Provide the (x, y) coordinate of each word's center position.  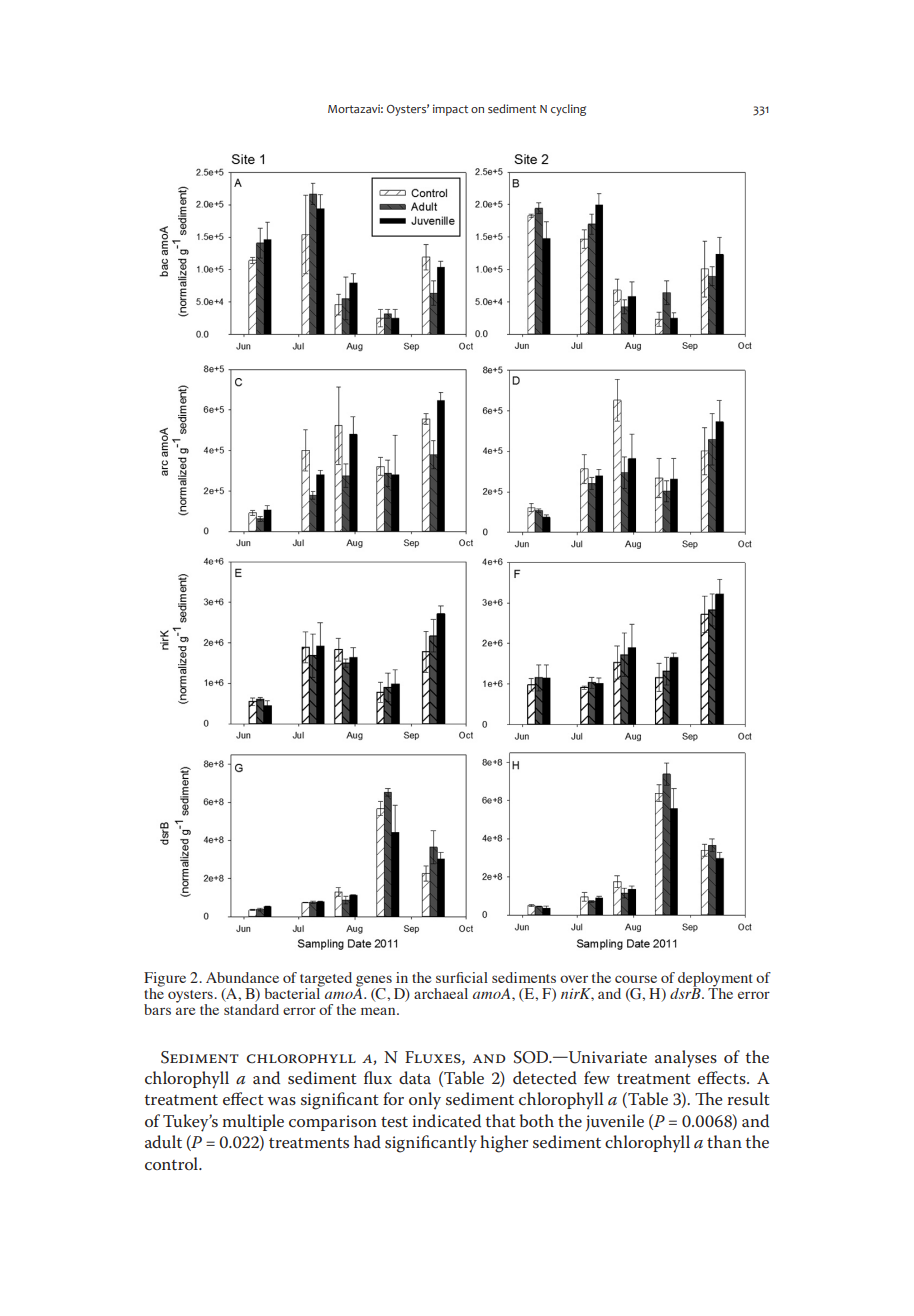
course (636, 979)
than (724, 1141)
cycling (568, 110)
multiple (253, 1122)
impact (450, 110)
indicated (446, 1121)
